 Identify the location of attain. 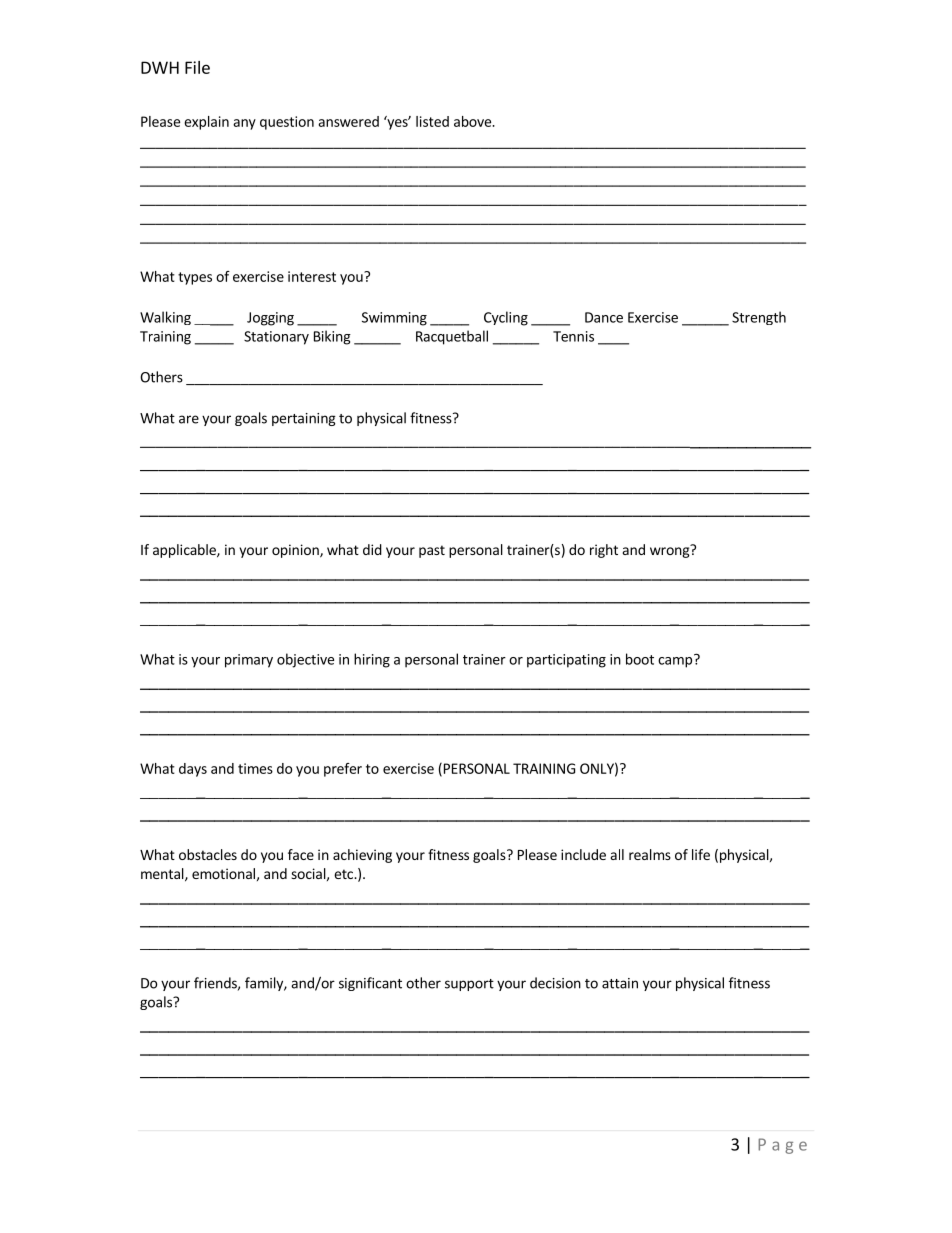
(620, 983).
